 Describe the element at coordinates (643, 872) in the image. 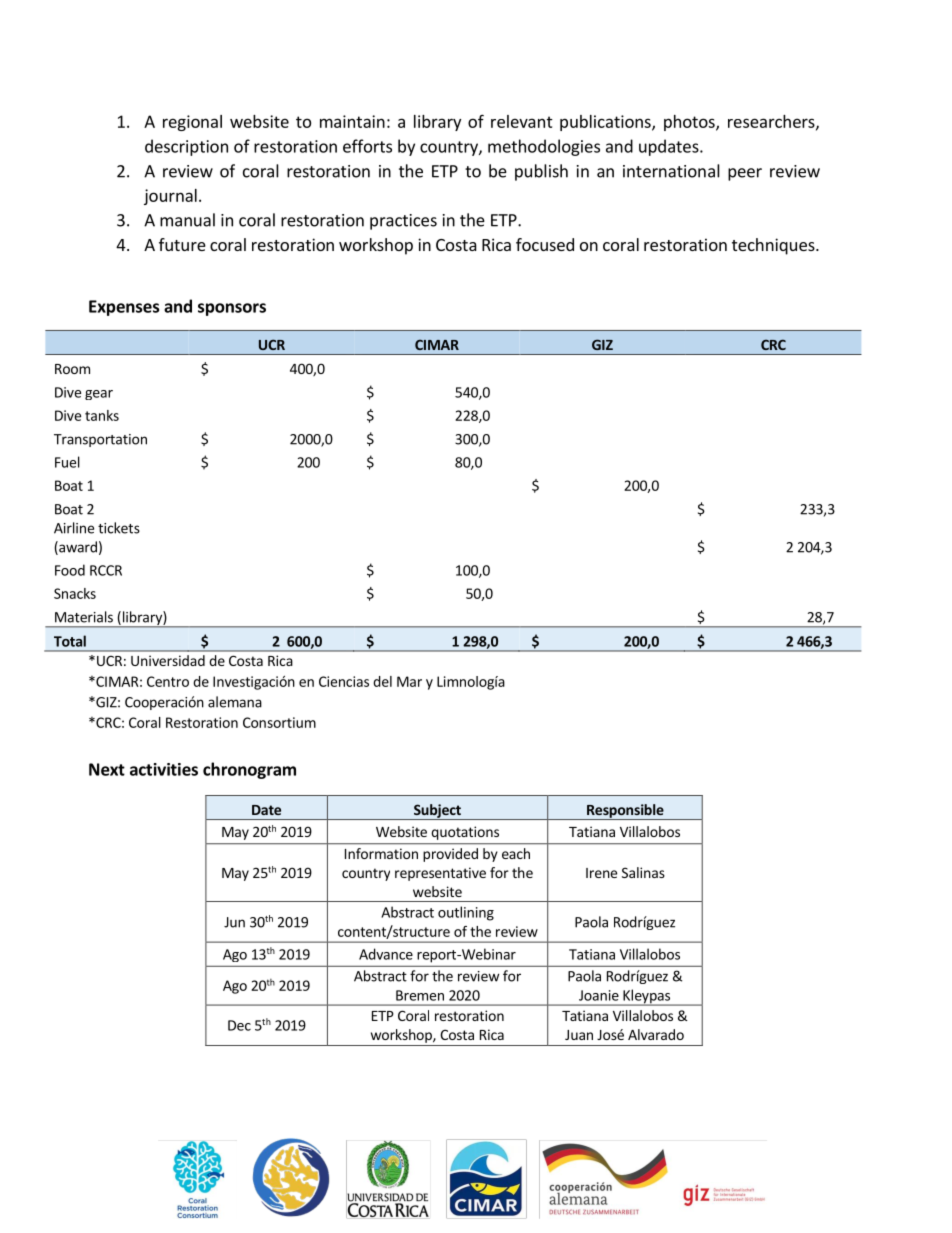

I see `Salinas` at that location.
